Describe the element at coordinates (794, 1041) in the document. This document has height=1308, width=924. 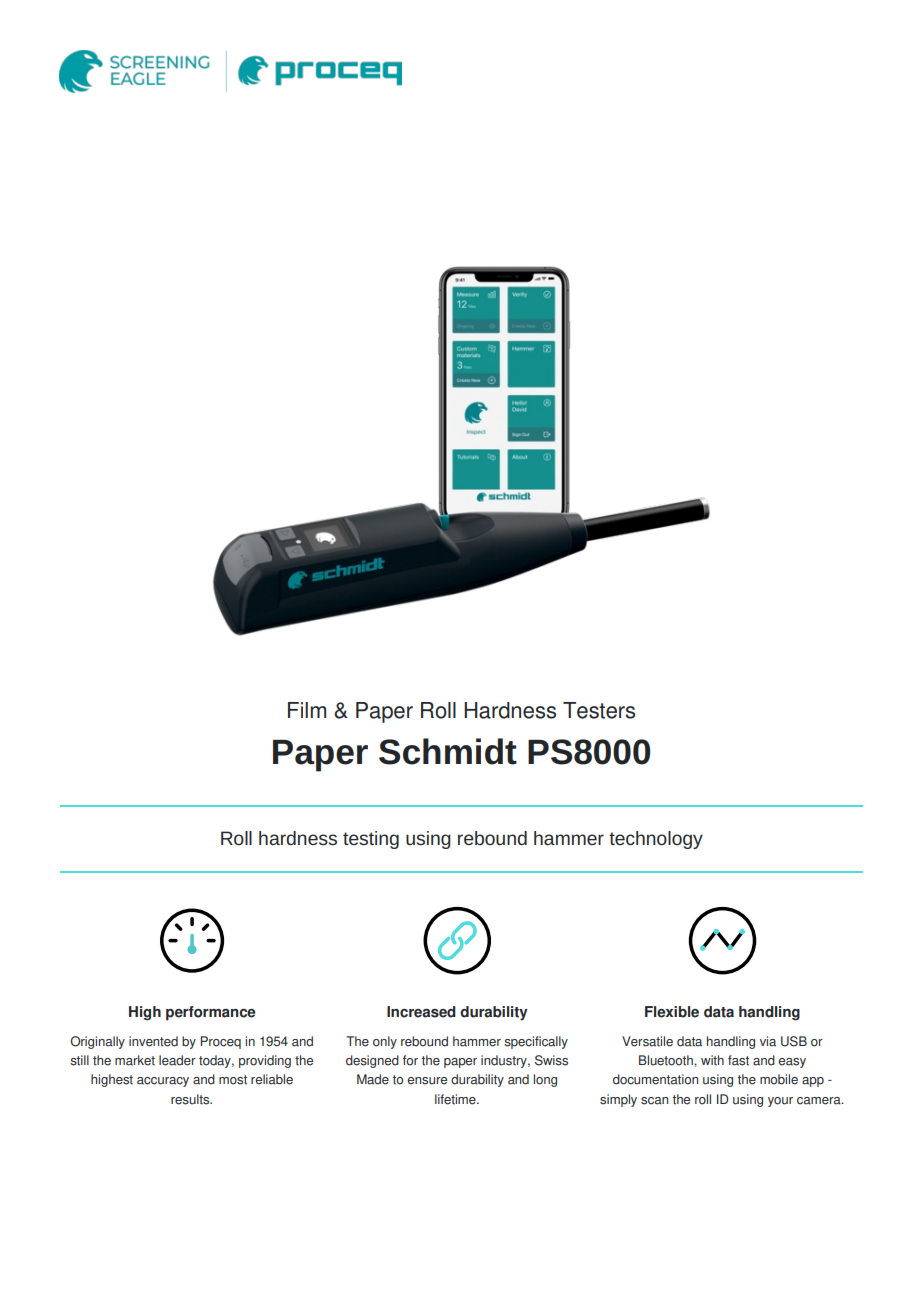
I see `USB` at that location.
